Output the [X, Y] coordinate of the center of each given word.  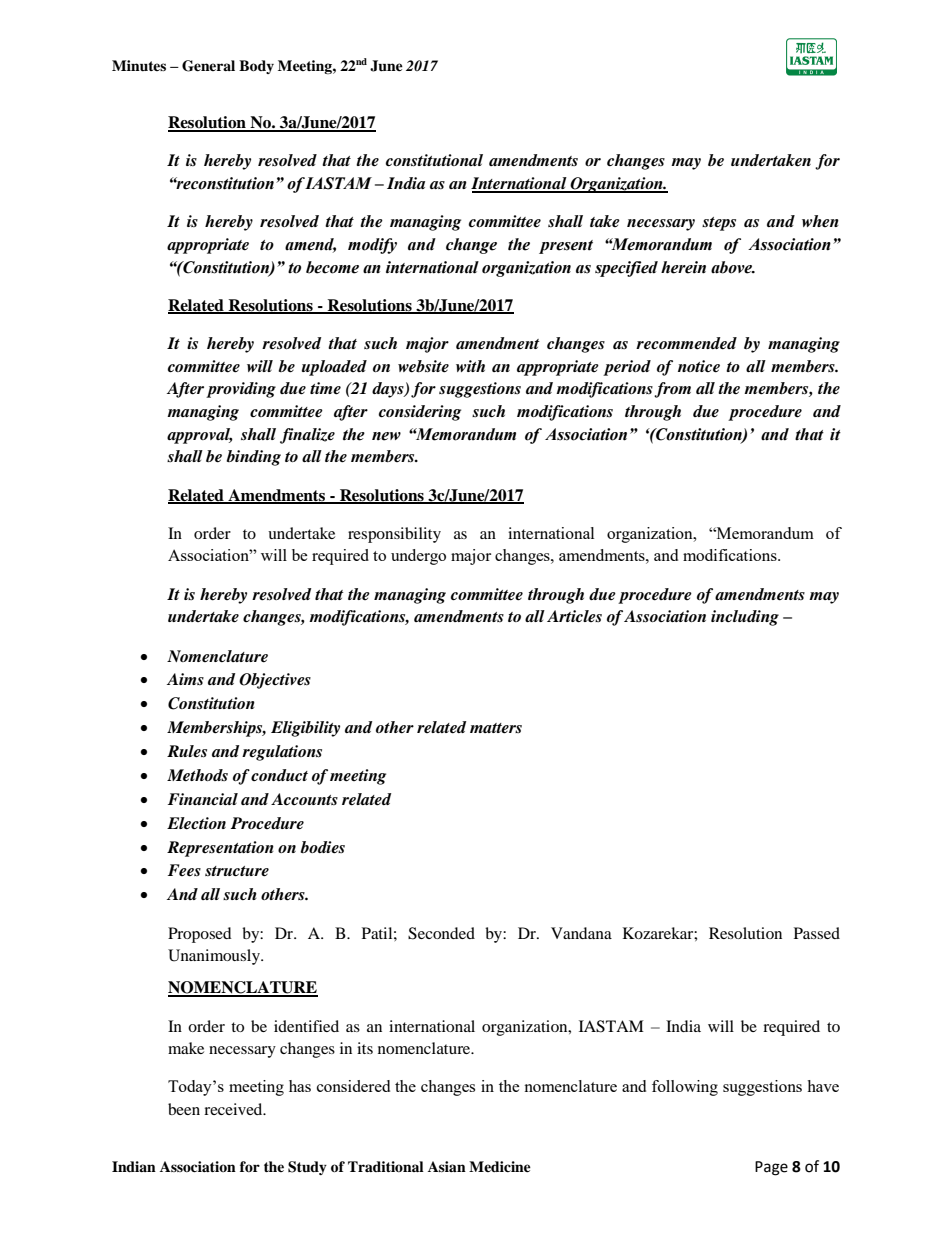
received [234, 1109]
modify [372, 246]
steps [719, 224]
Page [771, 1168]
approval [200, 436]
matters [496, 728]
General [208, 66]
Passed [817, 933]
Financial [203, 799]
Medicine [500, 1166]
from [672, 390]
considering [420, 413]
